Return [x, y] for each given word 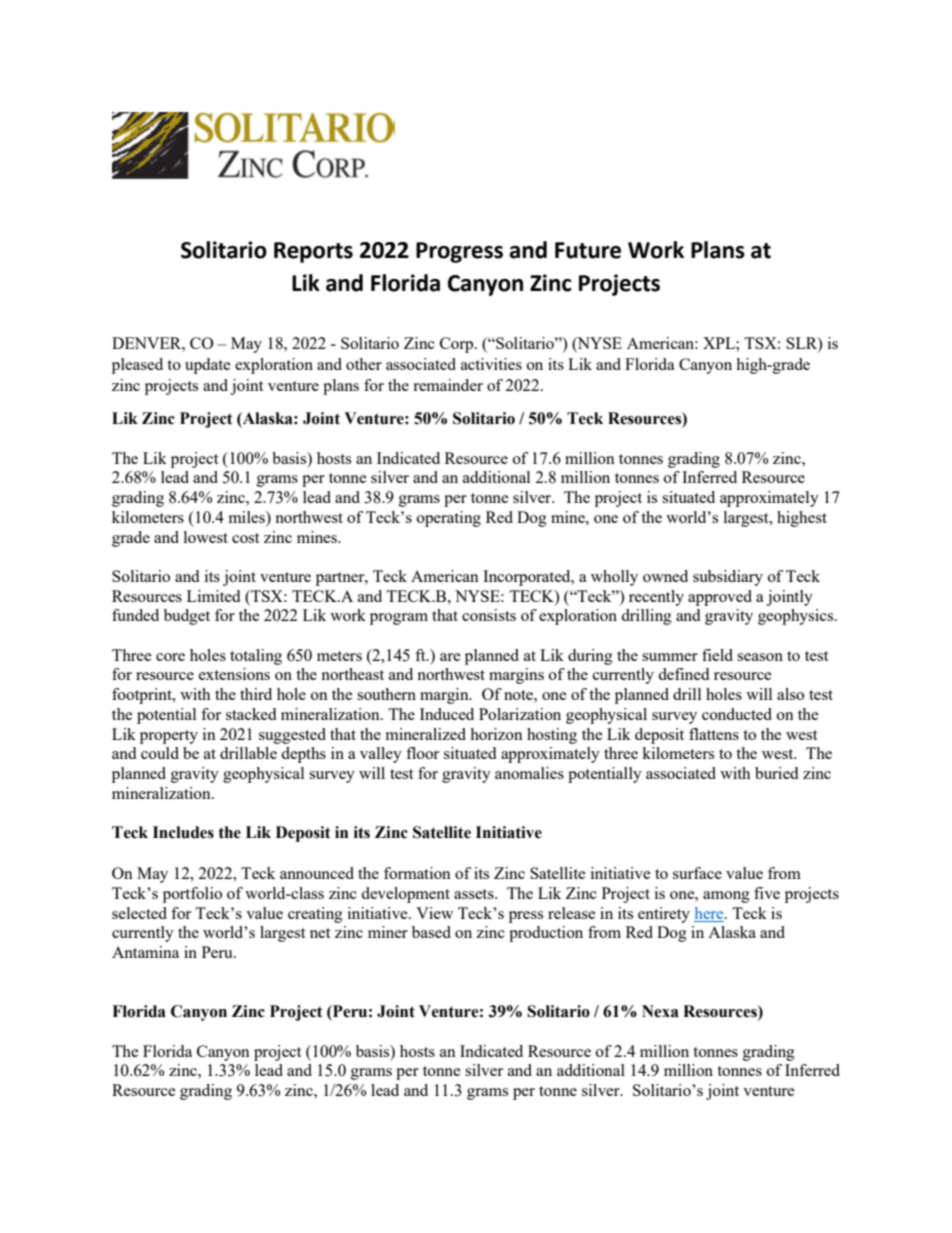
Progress [459, 252]
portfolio [192, 895]
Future [588, 250]
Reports [313, 252]
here [710, 913]
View [434, 913]
